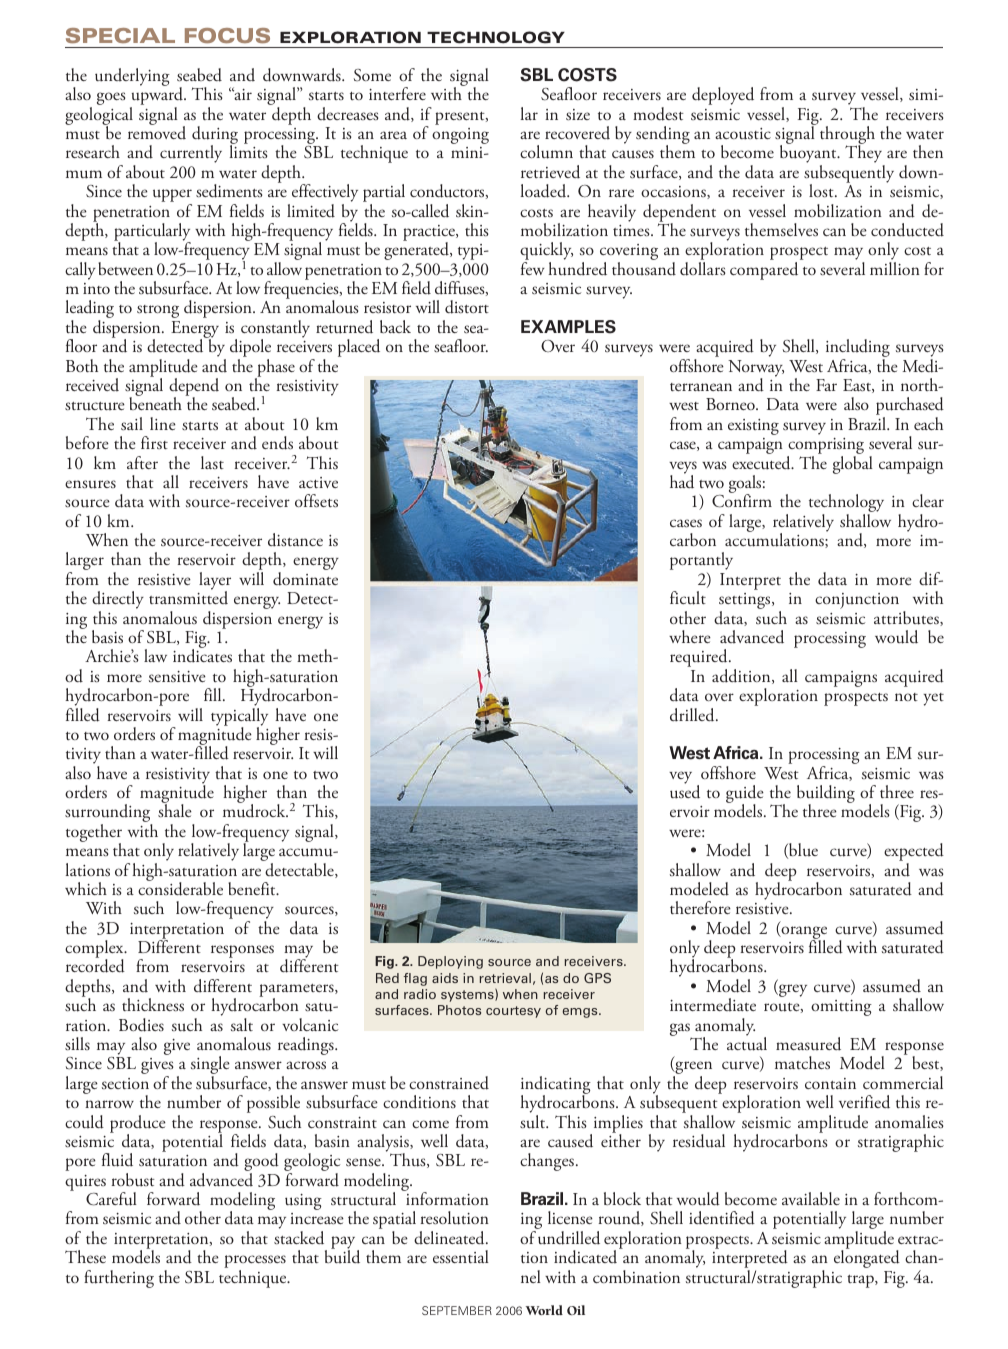 The width and height of the screenshot is (1008, 1349). I want to click on global, so click(853, 465).
